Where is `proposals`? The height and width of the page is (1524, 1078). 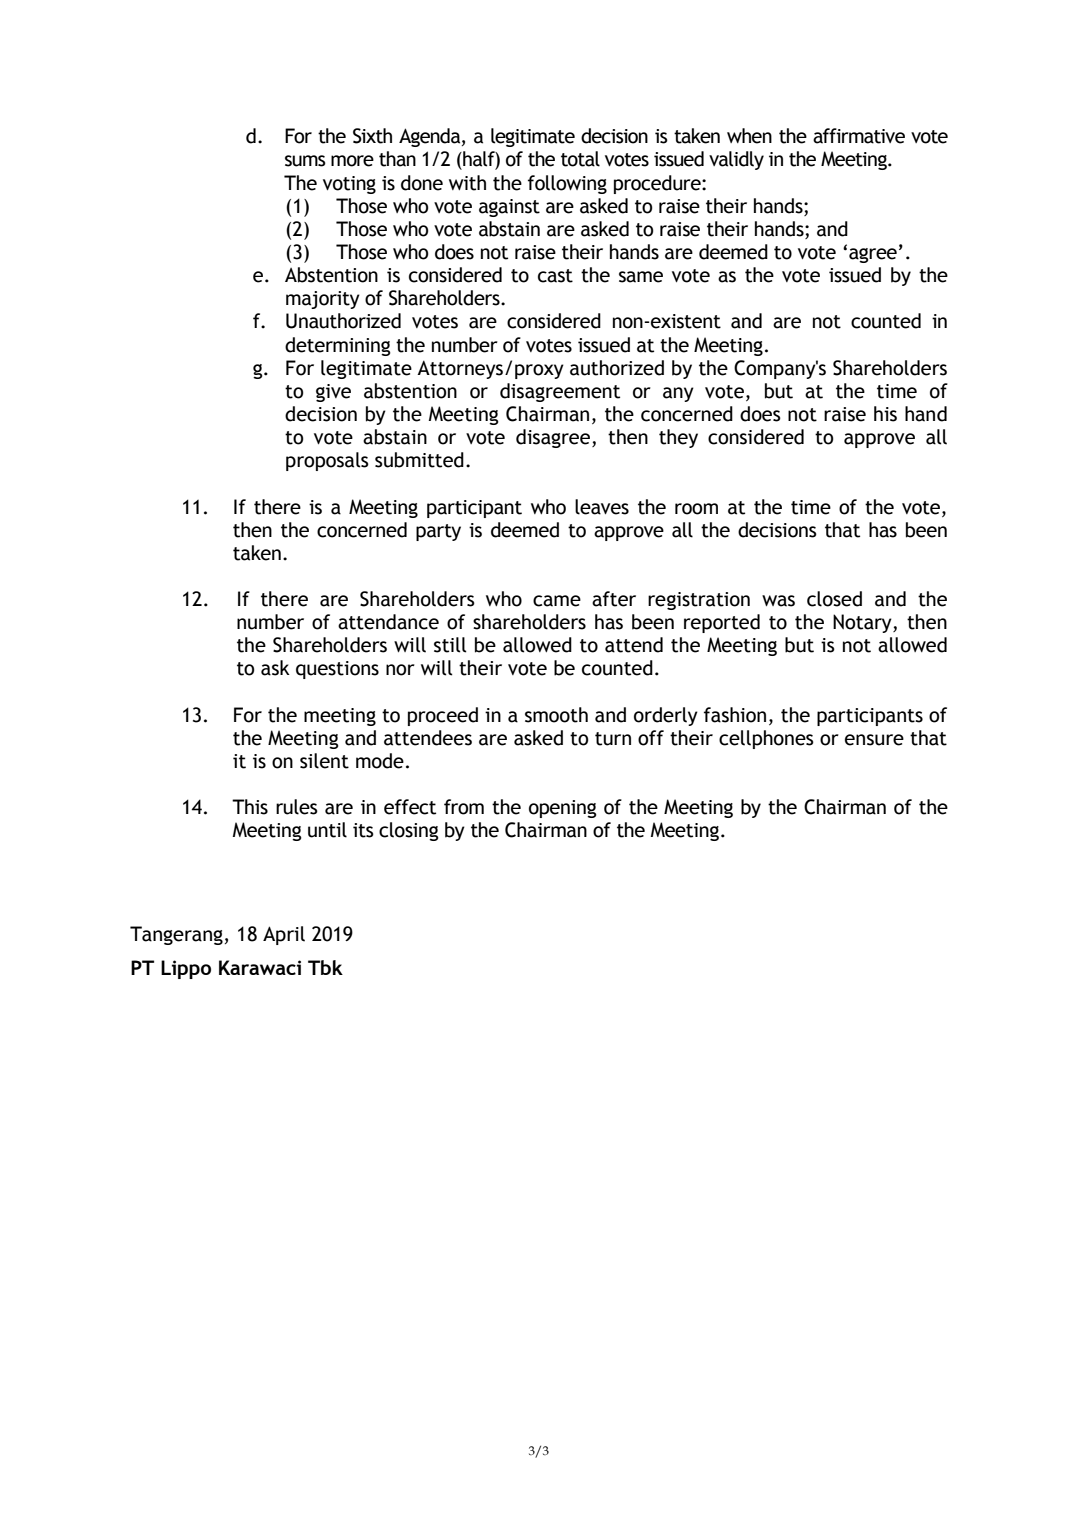
proposals is located at coordinates (327, 461).
